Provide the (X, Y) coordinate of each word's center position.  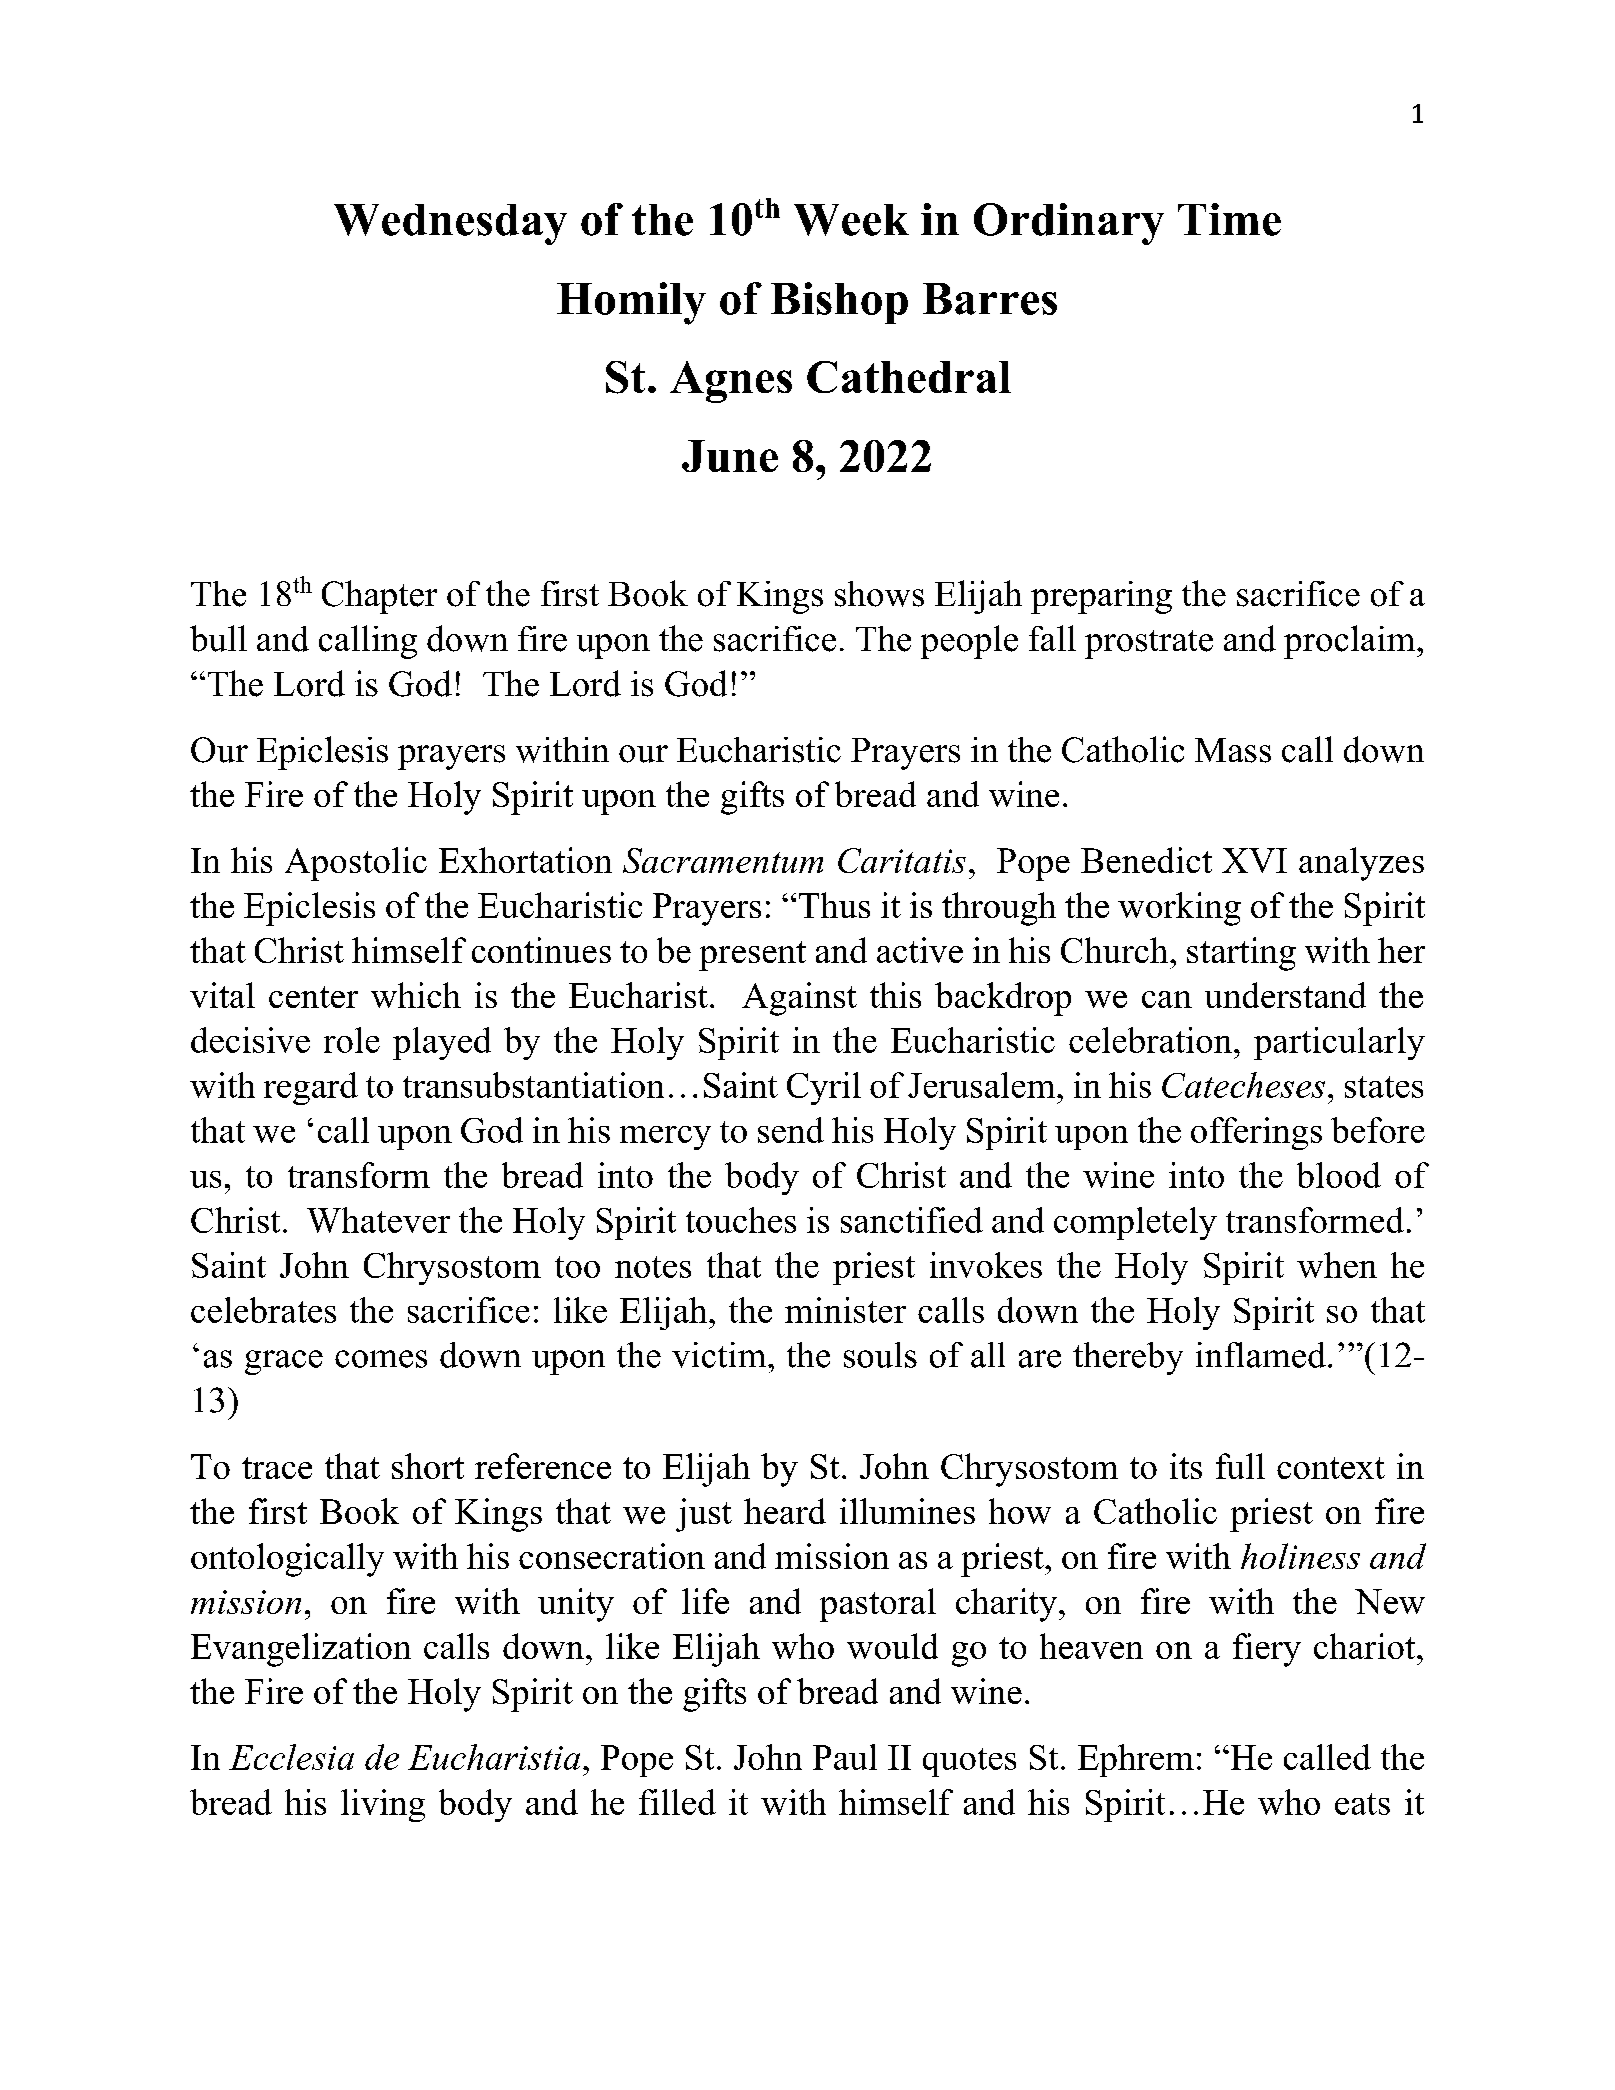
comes (381, 1359)
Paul (845, 1757)
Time (1229, 219)
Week (851, 220)
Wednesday (450, 224)
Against (799, 999)
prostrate (1149, 644)
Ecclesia (291, 1757)
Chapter (379, 597)
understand (1285, 995)
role (352, 1040)
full (1240, 1466)
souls (880, 1355)
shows (879, 594)
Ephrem (1136, 1760)
